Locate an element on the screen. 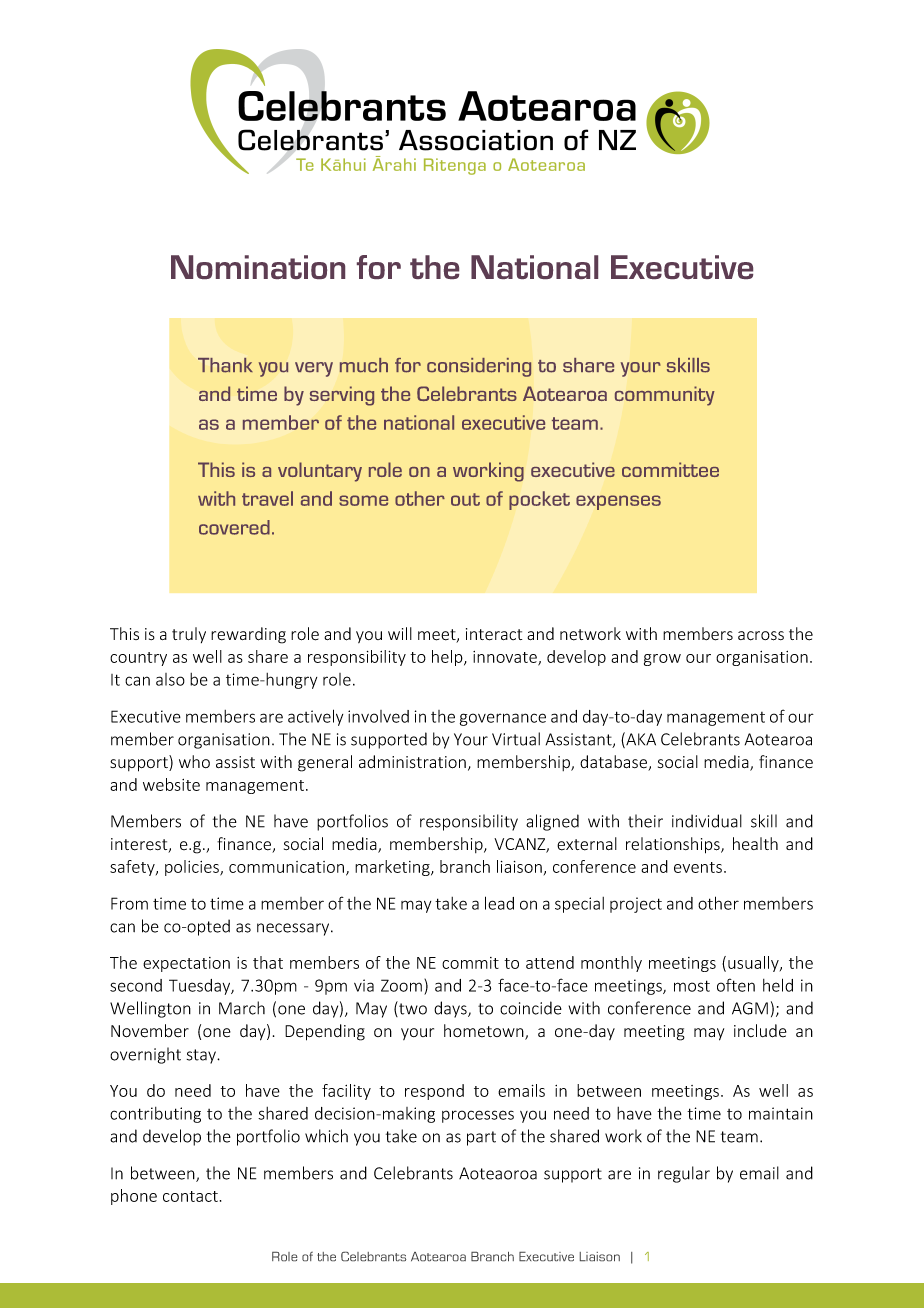 Image resolution: width=924 pixels, height=1308 pixels. Nomination is located at coordinates (258, 267).
